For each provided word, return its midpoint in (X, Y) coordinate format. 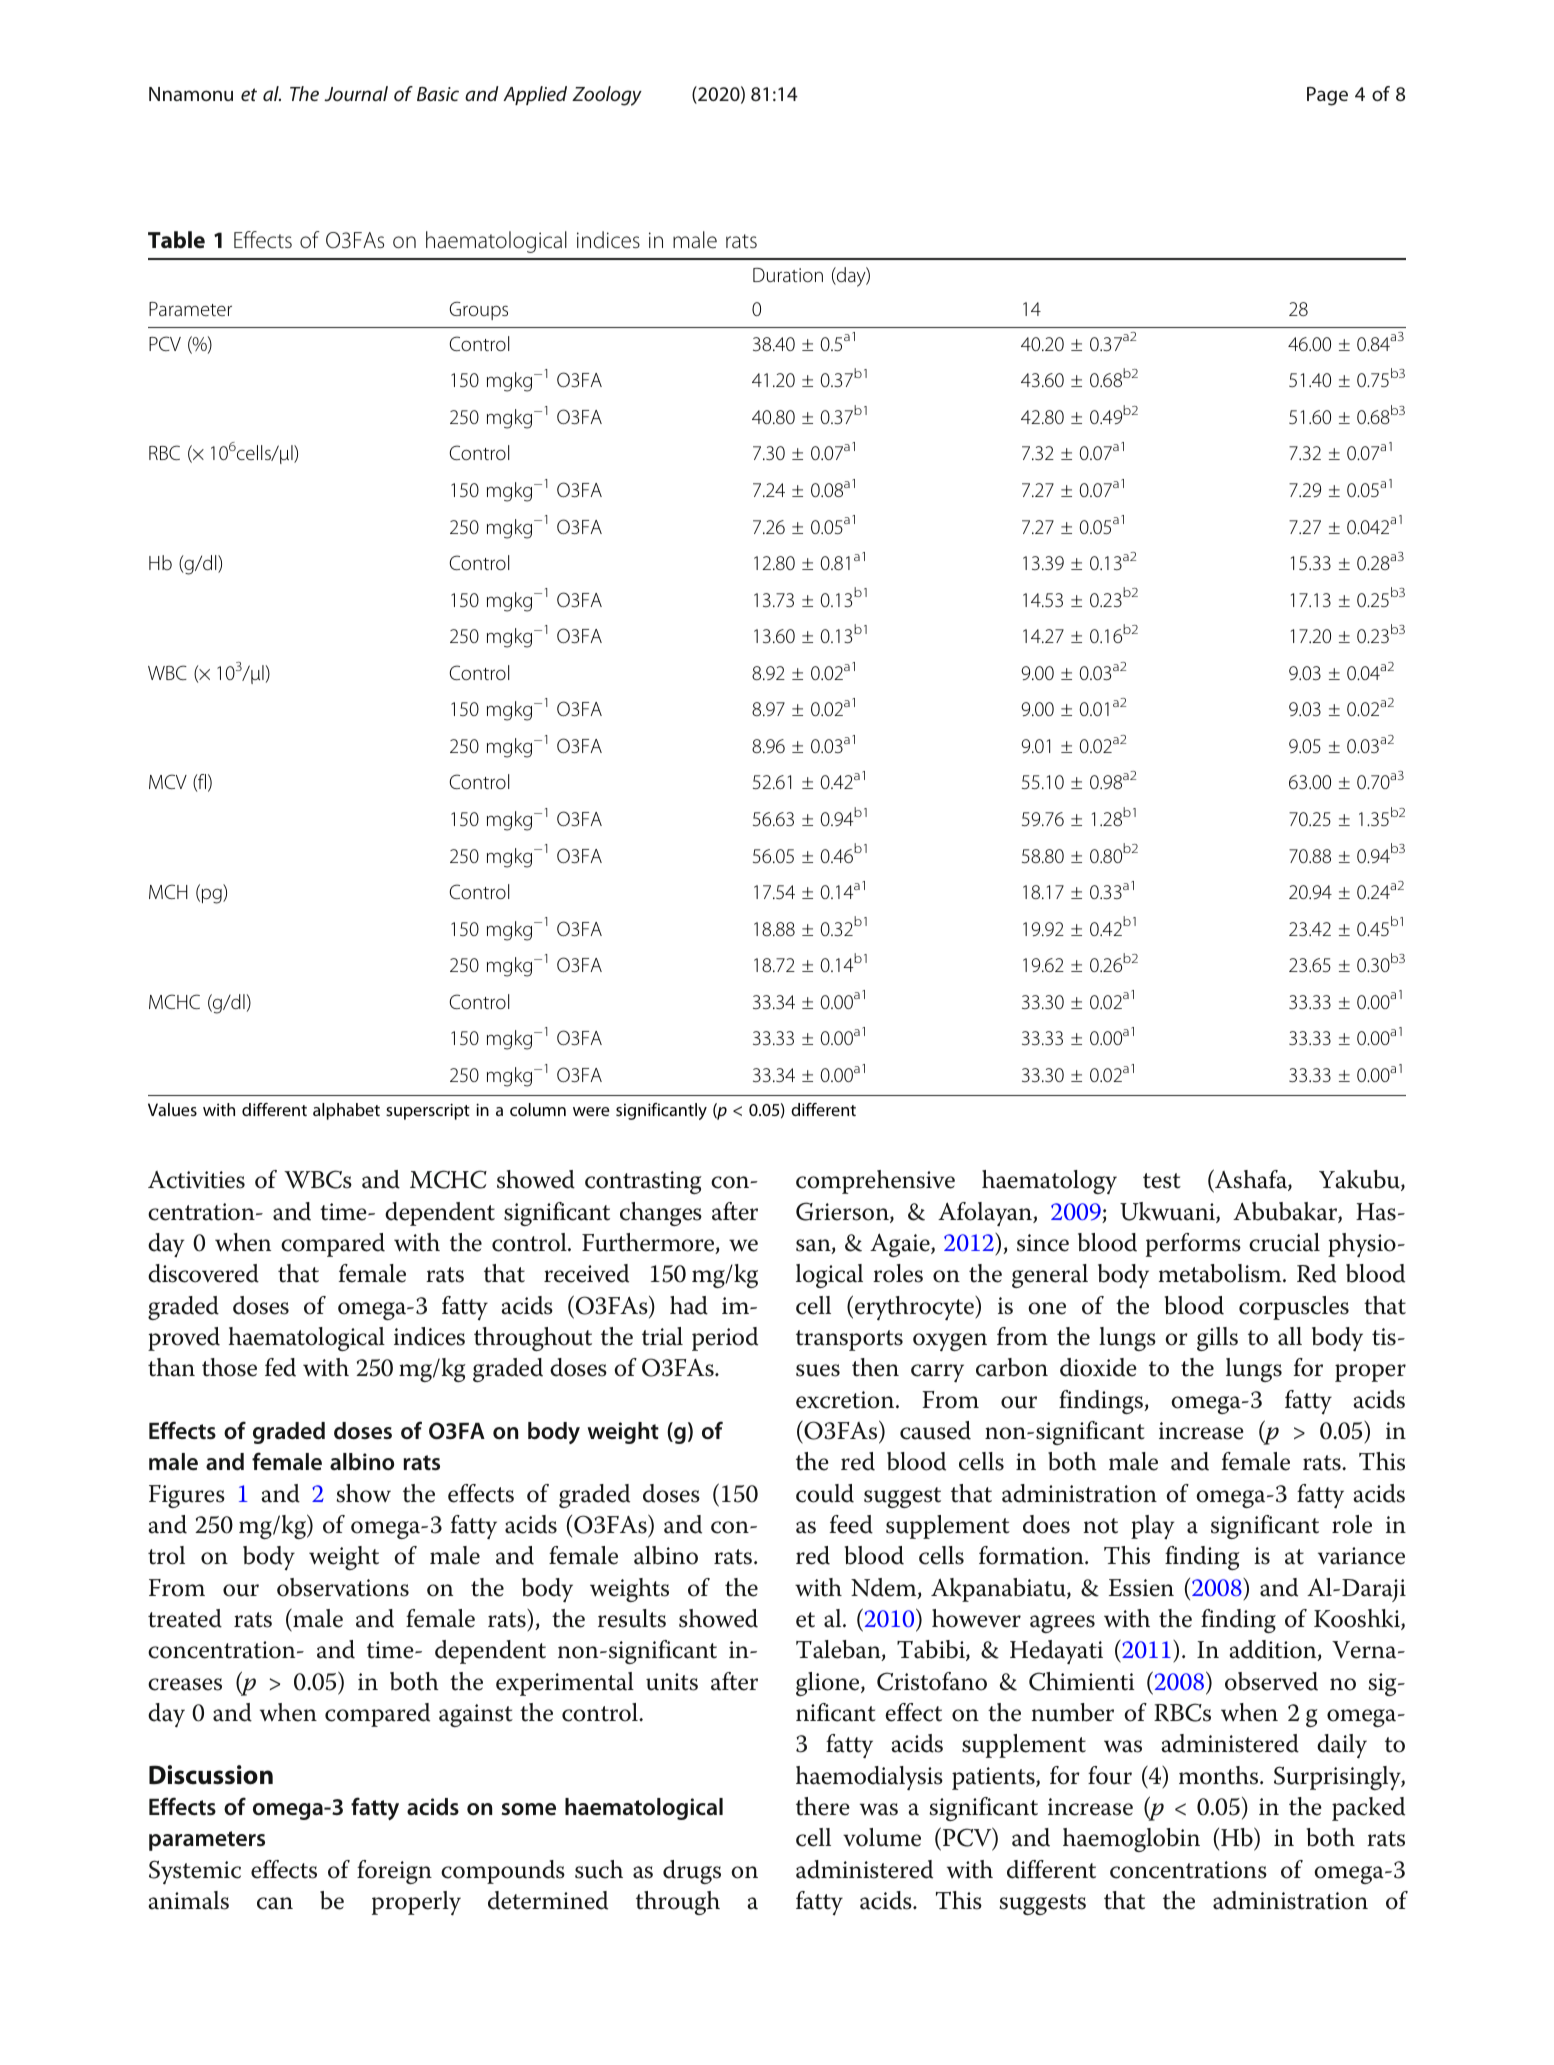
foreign (394, 1872)
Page (1327, 96)
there (823, 1806)
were (591, 1111)
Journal (356, 93)
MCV (168, 781)
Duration (788, 275)
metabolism (1221, 1273)
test (1162, 1181)
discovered (203, 1273)
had (689, 1305)
